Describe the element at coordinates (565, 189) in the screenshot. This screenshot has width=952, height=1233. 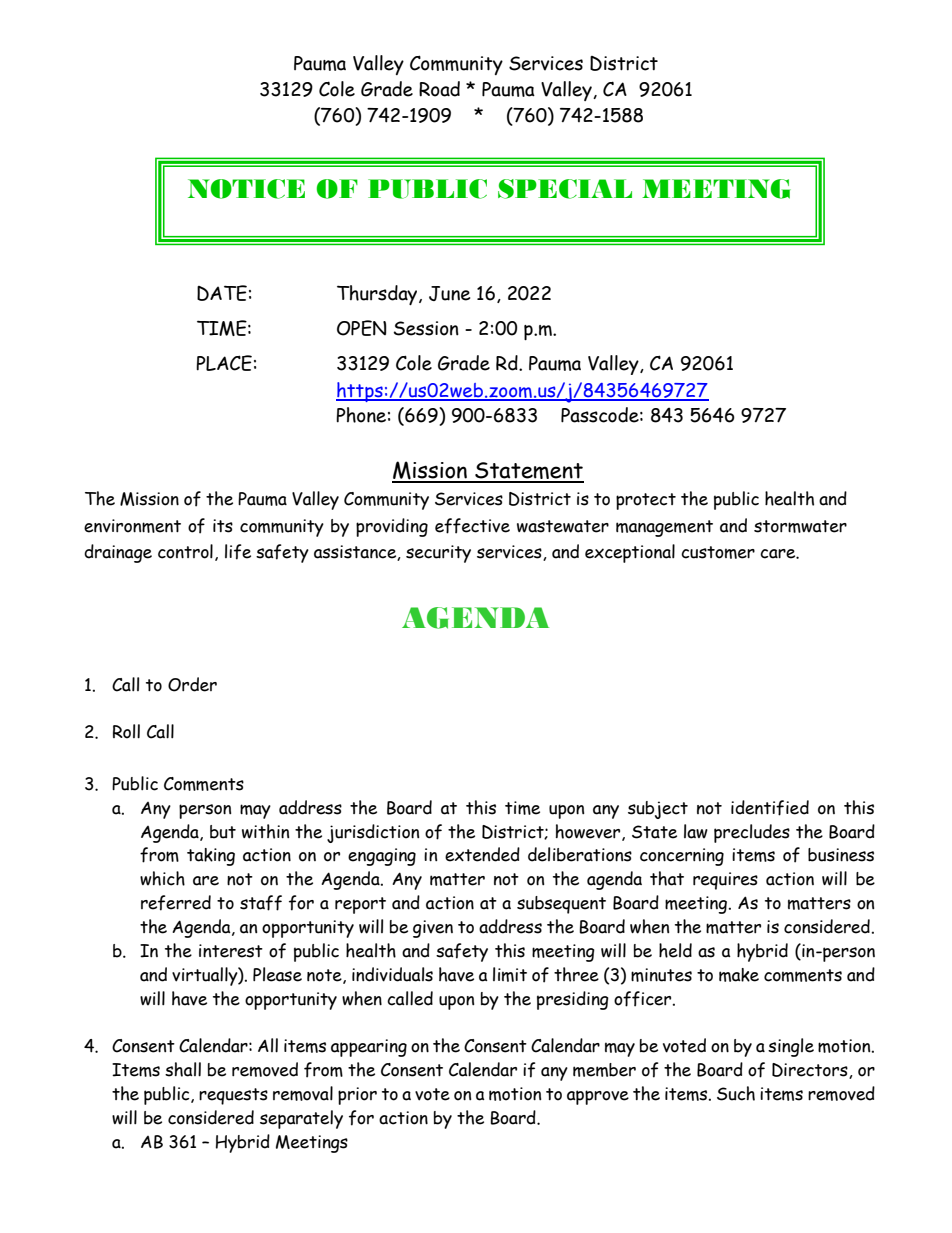
I see `SPECIAL` at that location.
